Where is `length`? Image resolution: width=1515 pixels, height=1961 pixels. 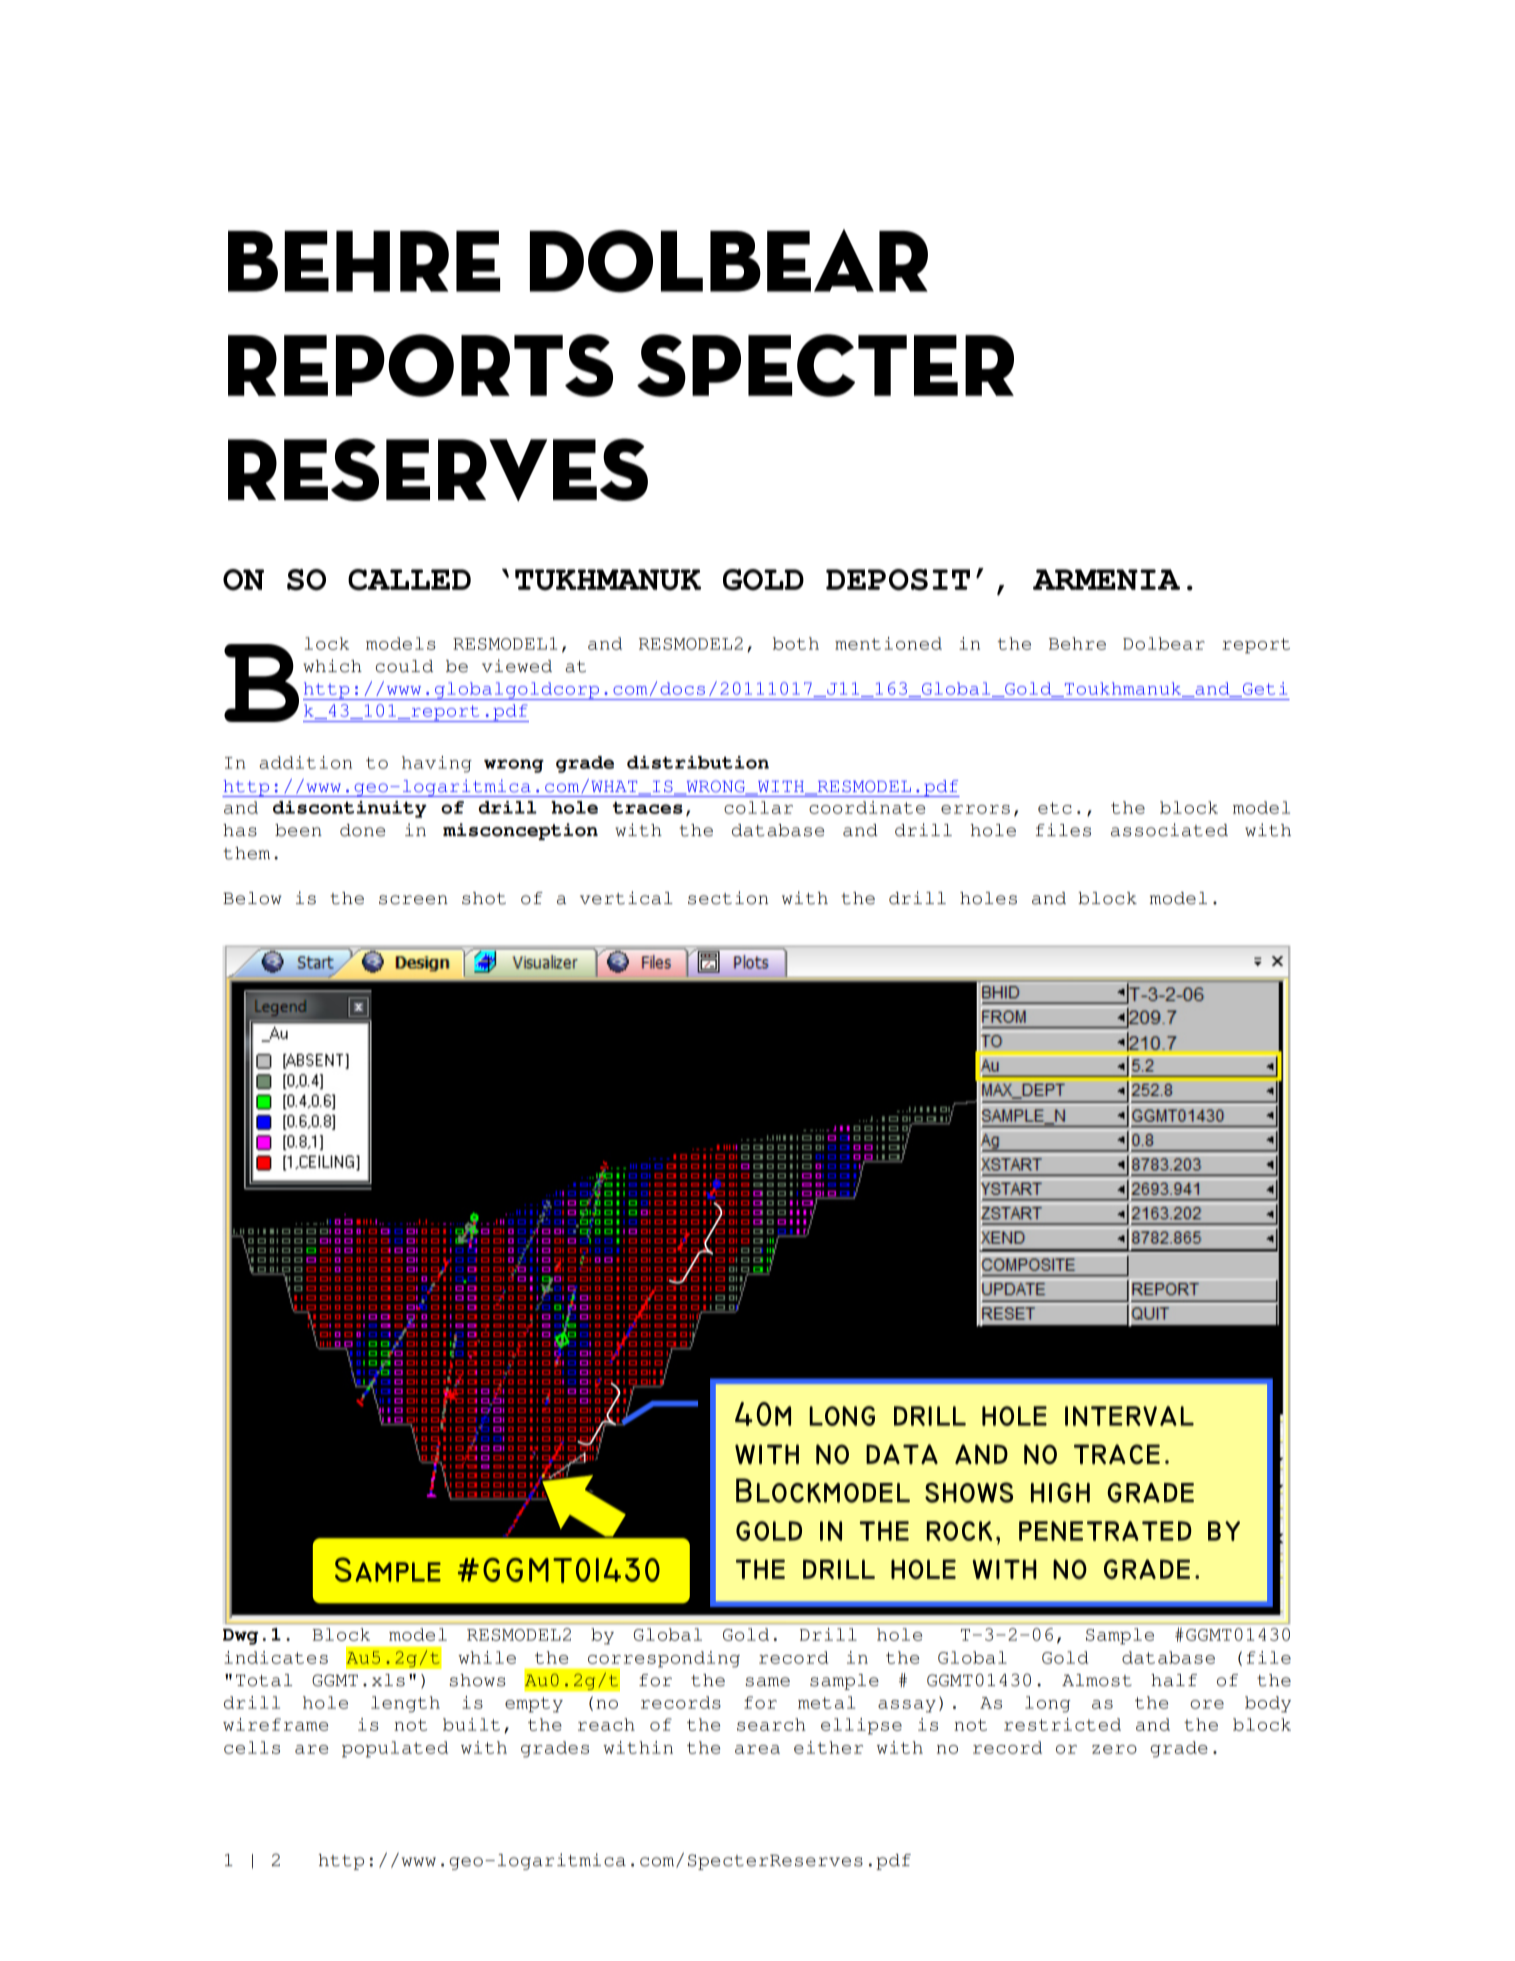 length is located at coordinates (405, 1704).
